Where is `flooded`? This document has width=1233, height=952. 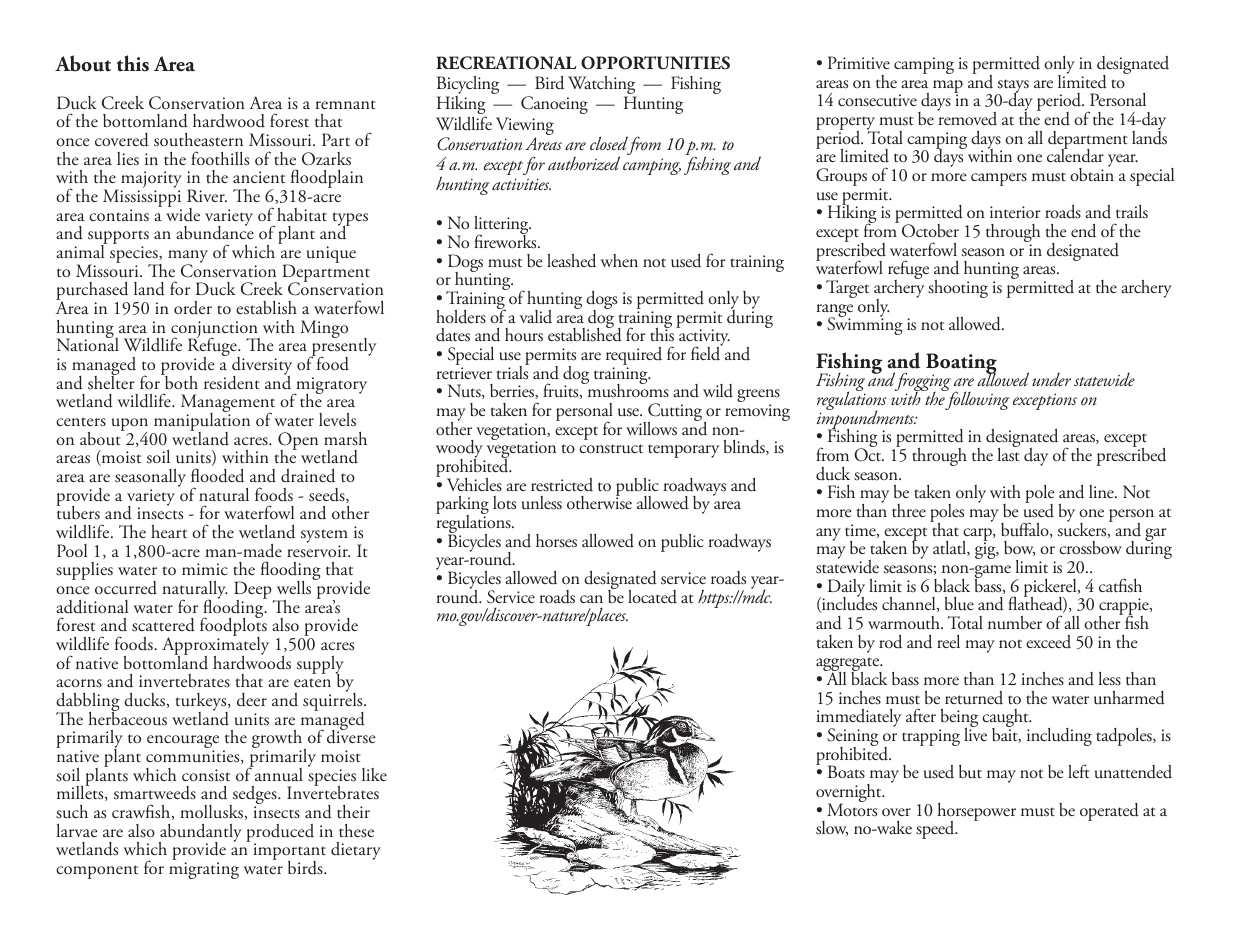
flooded is located at coordinates (217, 475).
